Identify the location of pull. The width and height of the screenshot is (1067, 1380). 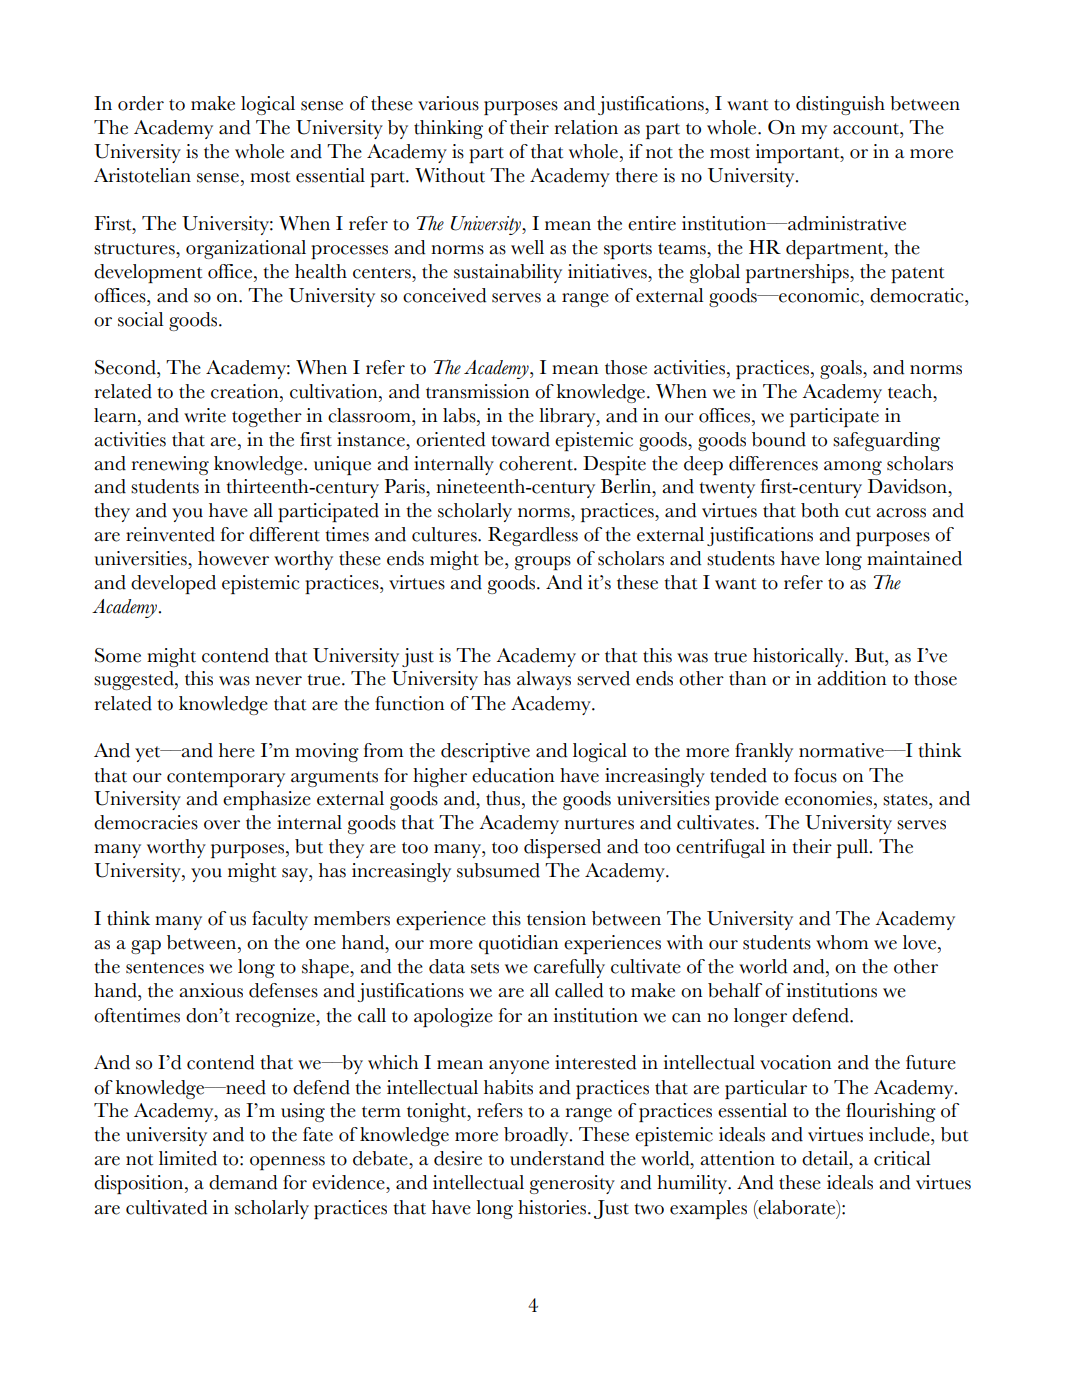
(854, 848).
